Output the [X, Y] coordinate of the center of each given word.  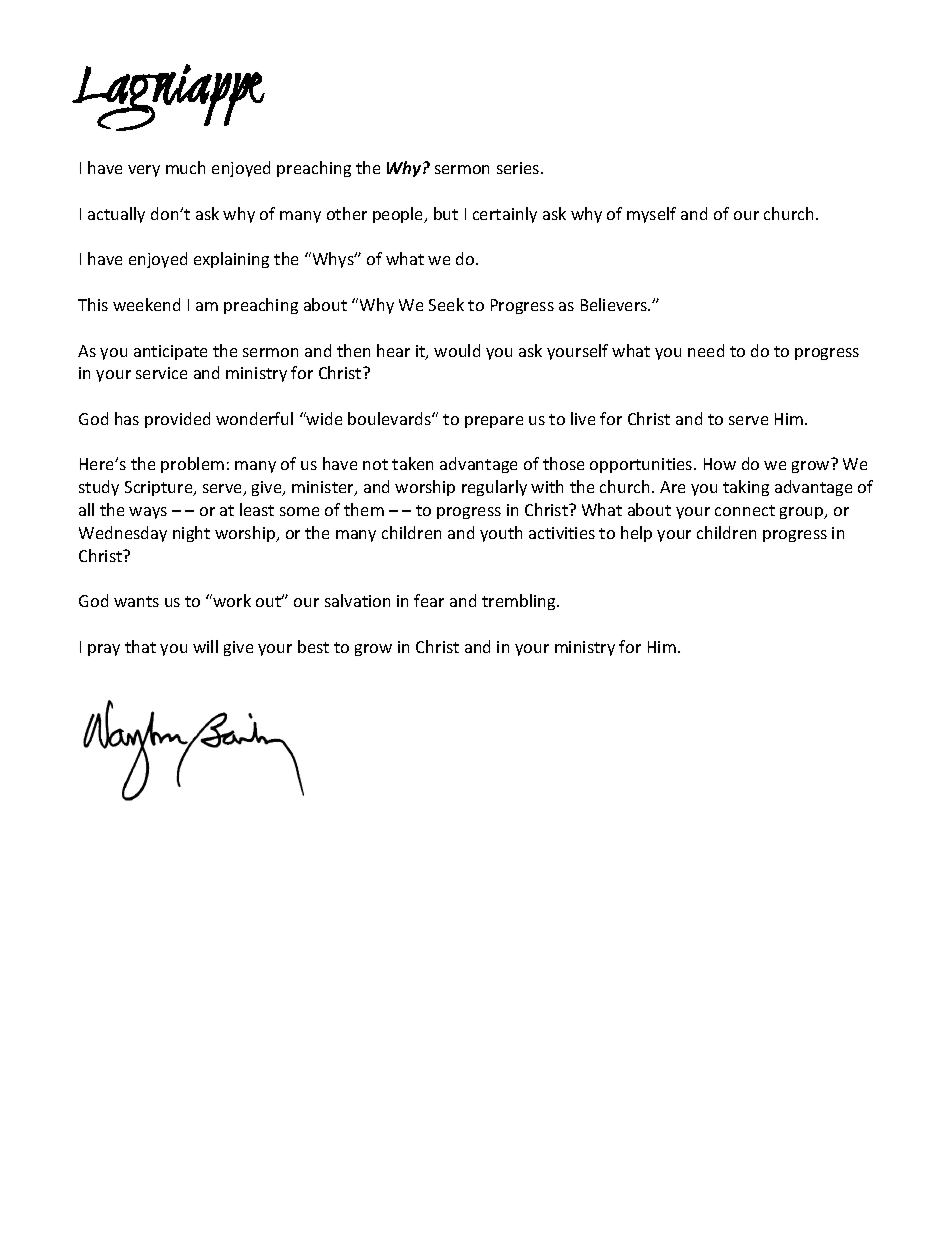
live [583, 418]
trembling [520, 602]
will [205, 646]
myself [651, 215]
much [185, 167]
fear [429, 600]
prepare [494, 422]
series [519, 168]
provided [177, 420]
